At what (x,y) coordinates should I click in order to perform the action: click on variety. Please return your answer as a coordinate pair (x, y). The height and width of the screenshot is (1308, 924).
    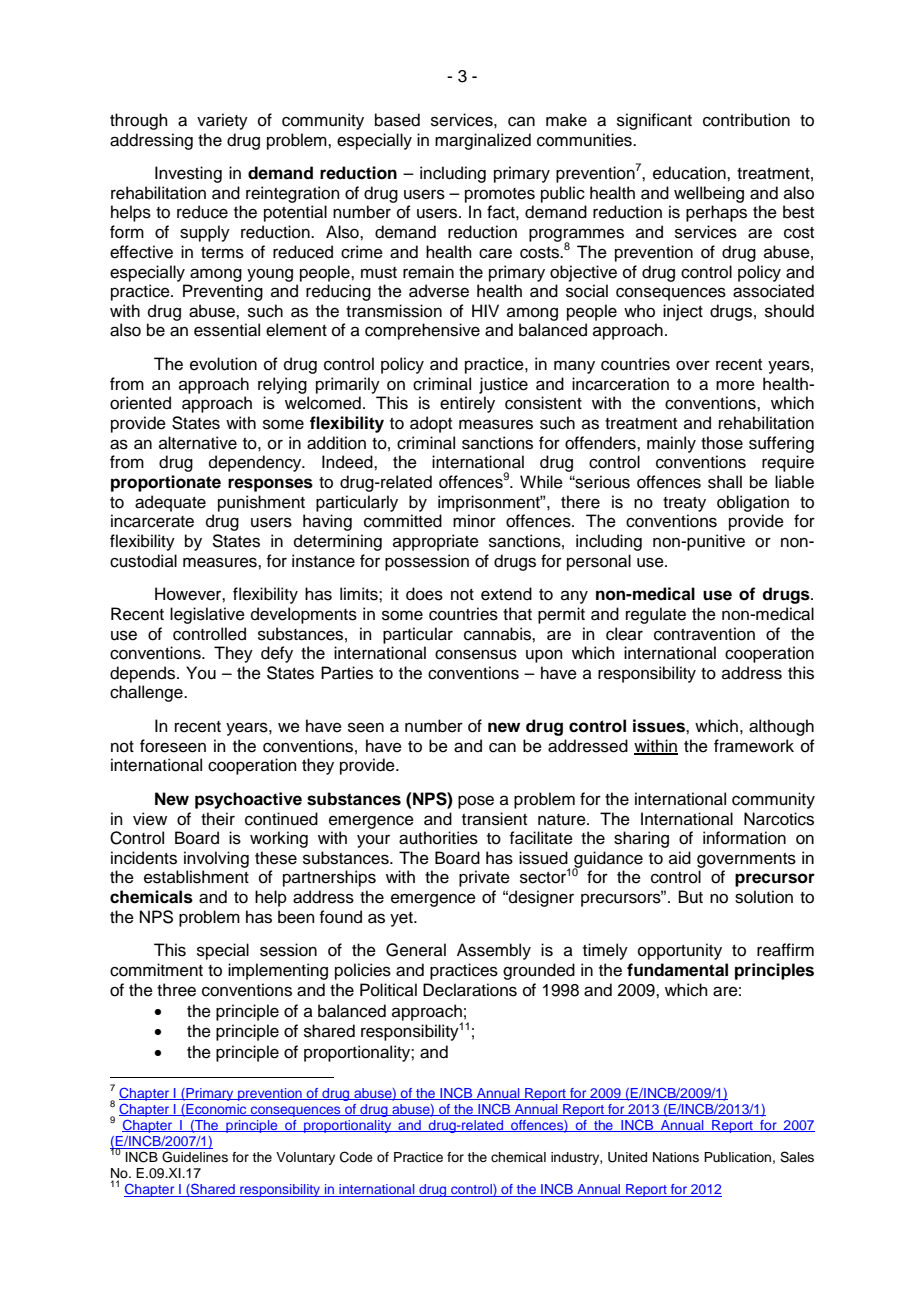
    Looking at the image, I should click on (222, 121).
